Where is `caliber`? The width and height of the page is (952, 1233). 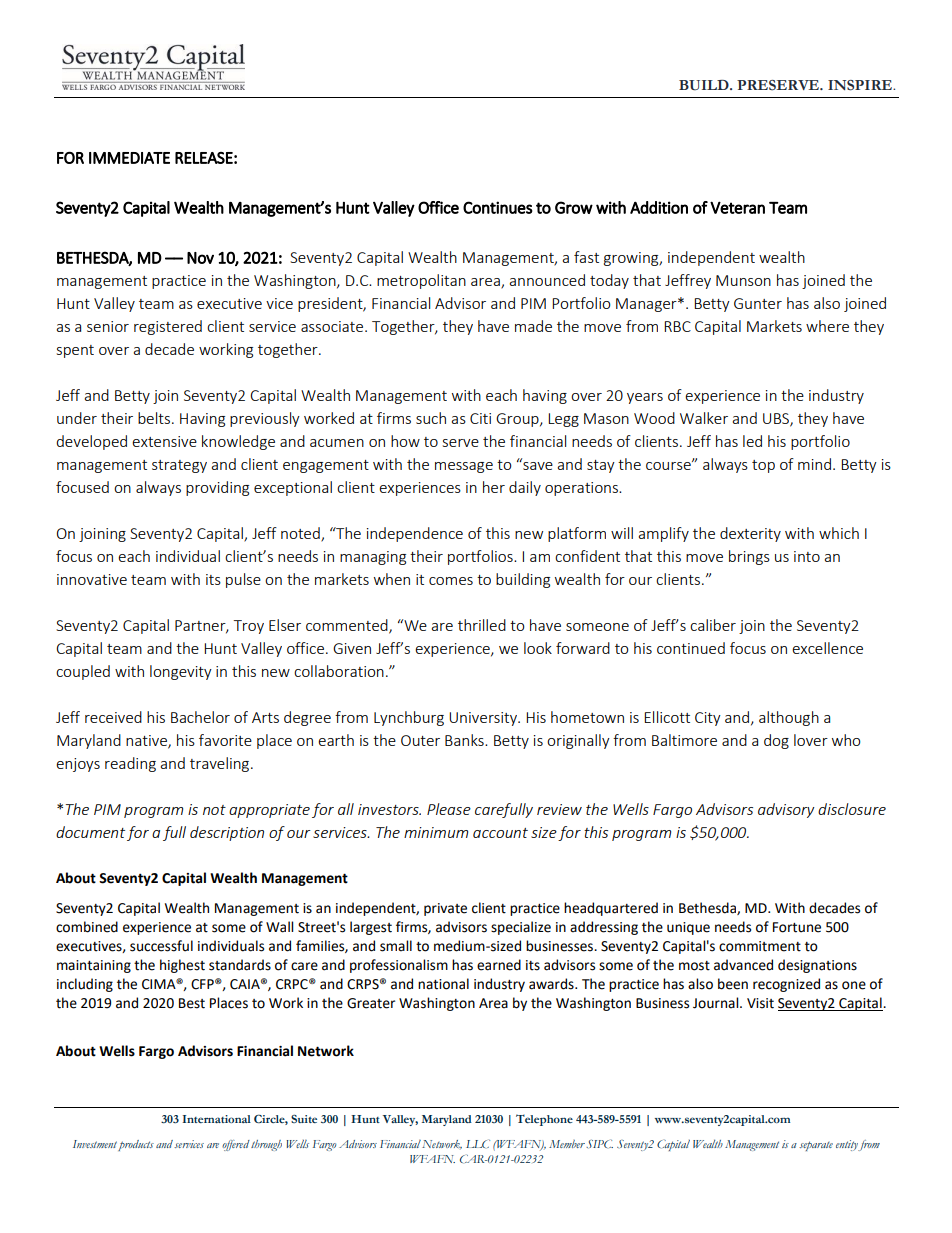
caliber is located at coordinates (713, 625).
